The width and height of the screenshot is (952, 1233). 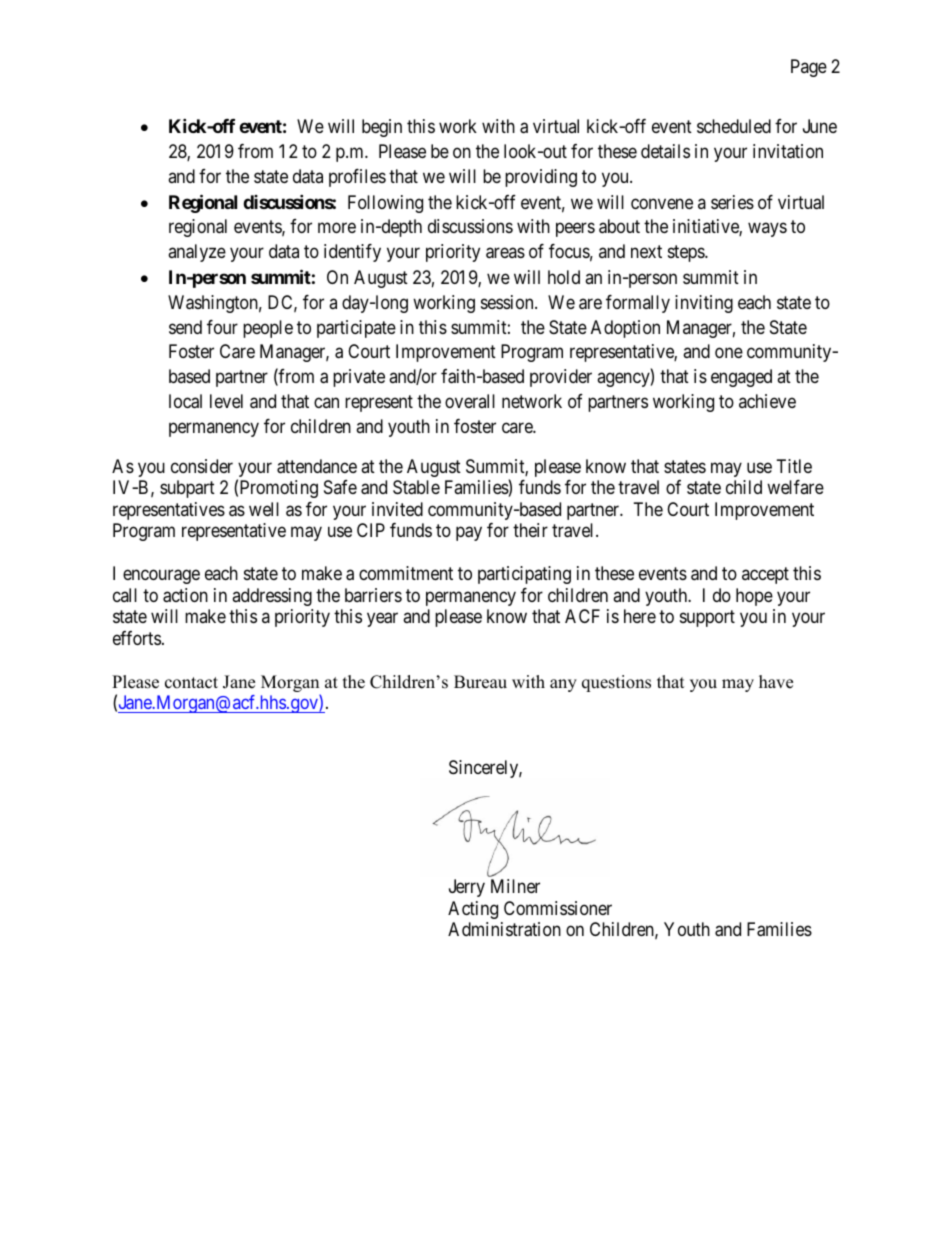 What do you see at coordinates (467, 888) in the screenshot?
I see `Jerry` at bounding box center [467, 888].
